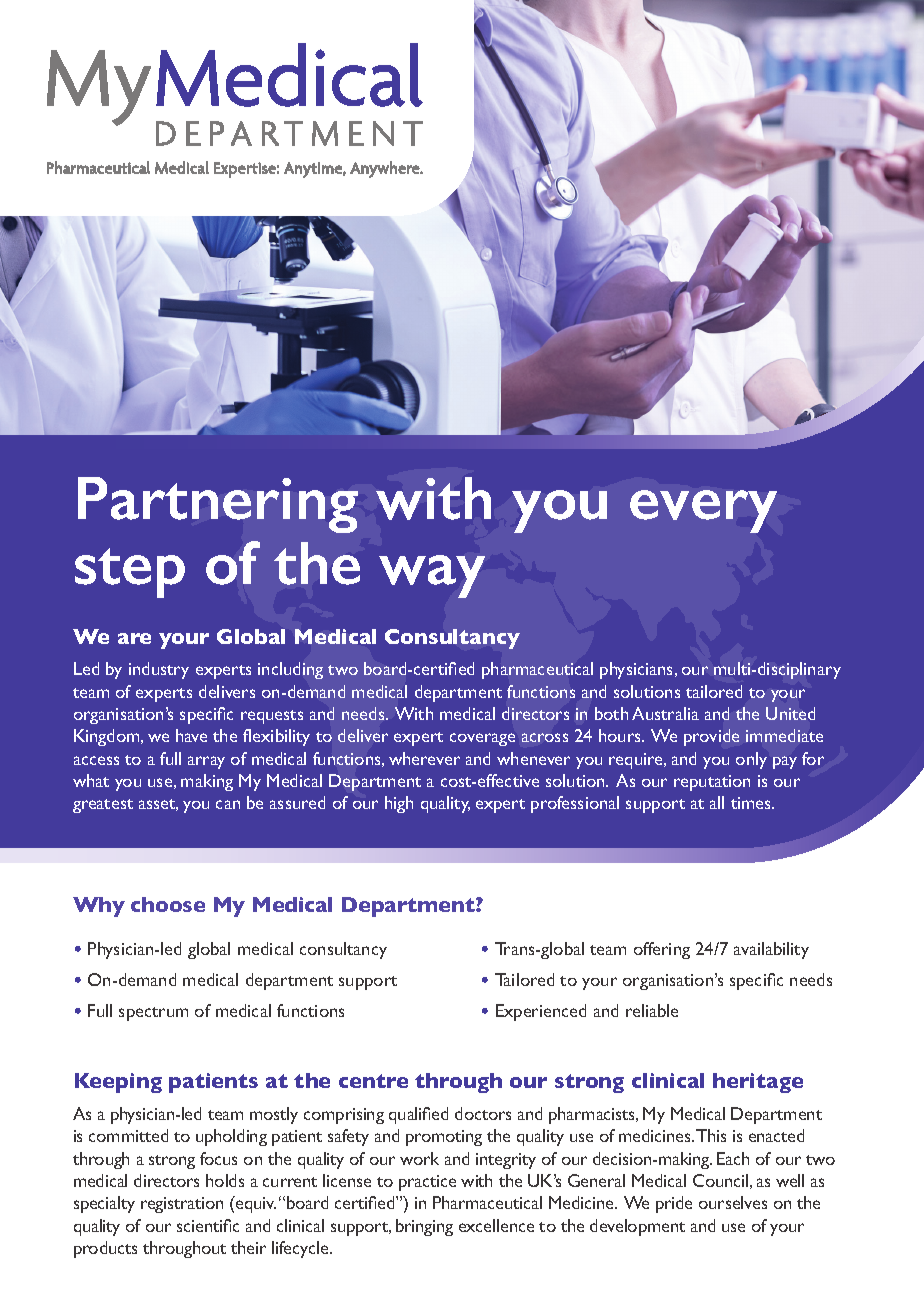 This screenshot has width=924, height=1308. What do you see at coordinates (153, 1014) in the screenshot?
I see `spectrum` at bounding box center [153, 1014].
